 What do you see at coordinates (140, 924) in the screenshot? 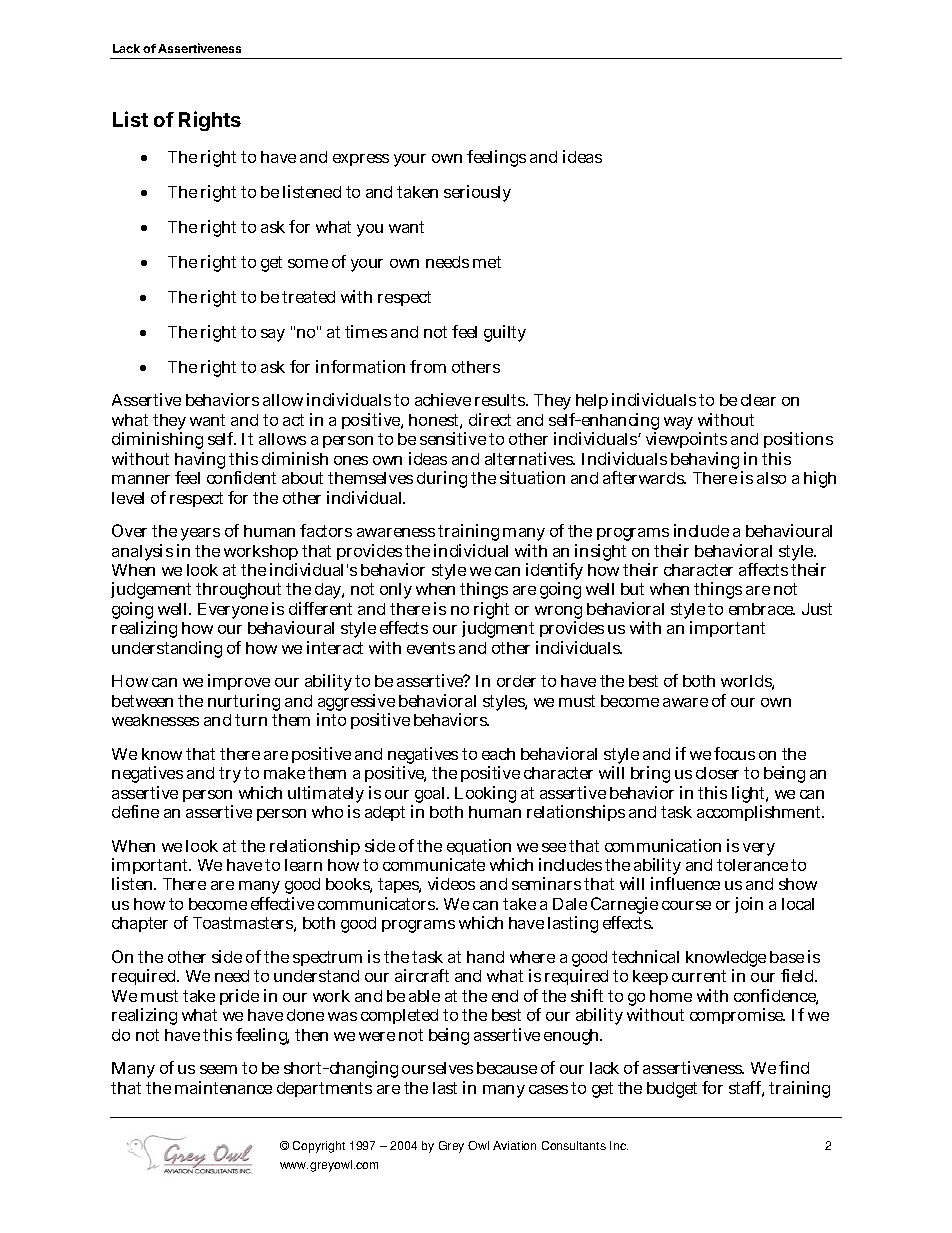
I see `chapter` at bounding box center [140, 924].
